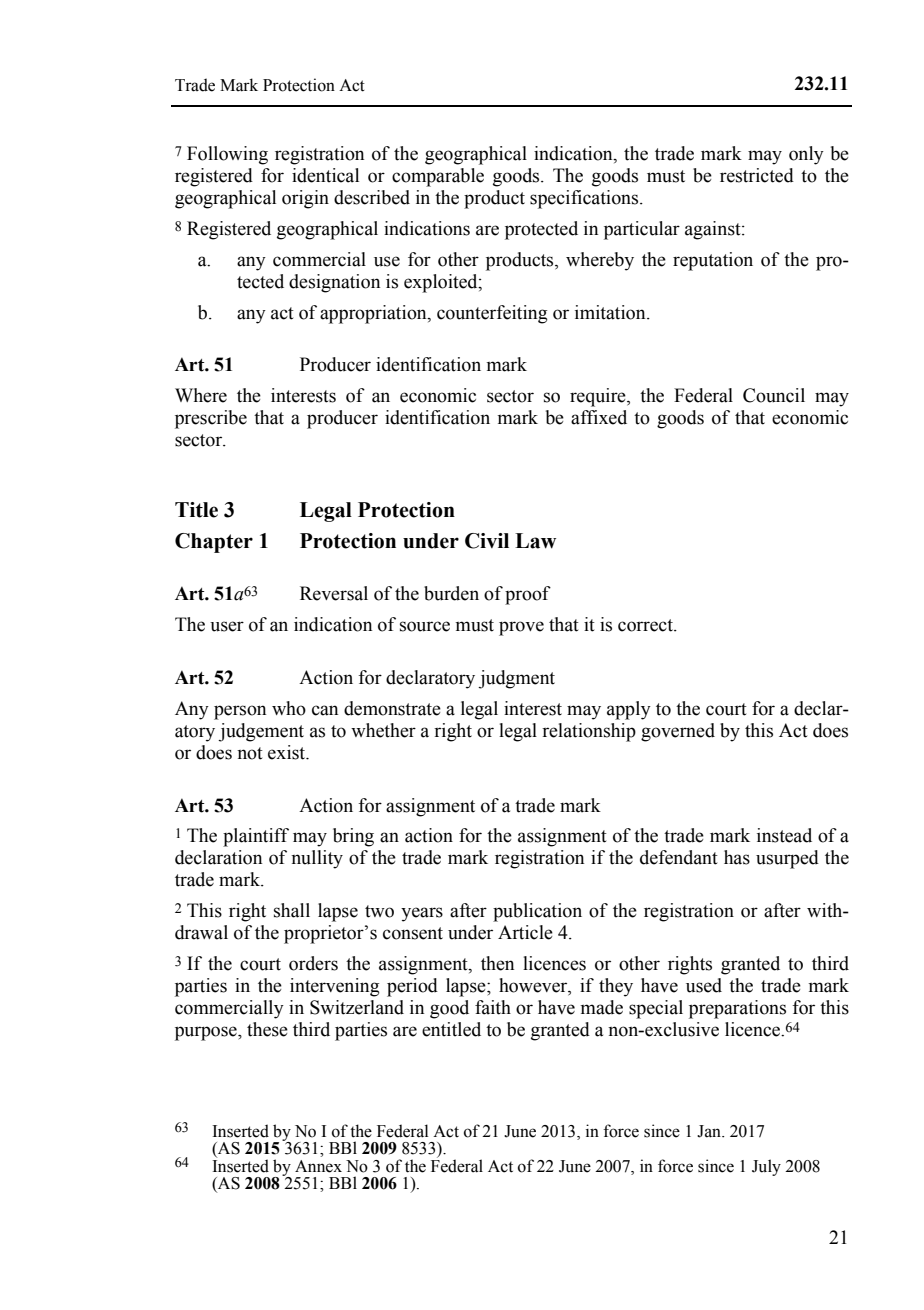 Image resolution: width=924 pixels, height=1310 pixels. What do you see at coordinates (487, 541) in the image?
I see `Civil` at bounding box center [487, 541].
